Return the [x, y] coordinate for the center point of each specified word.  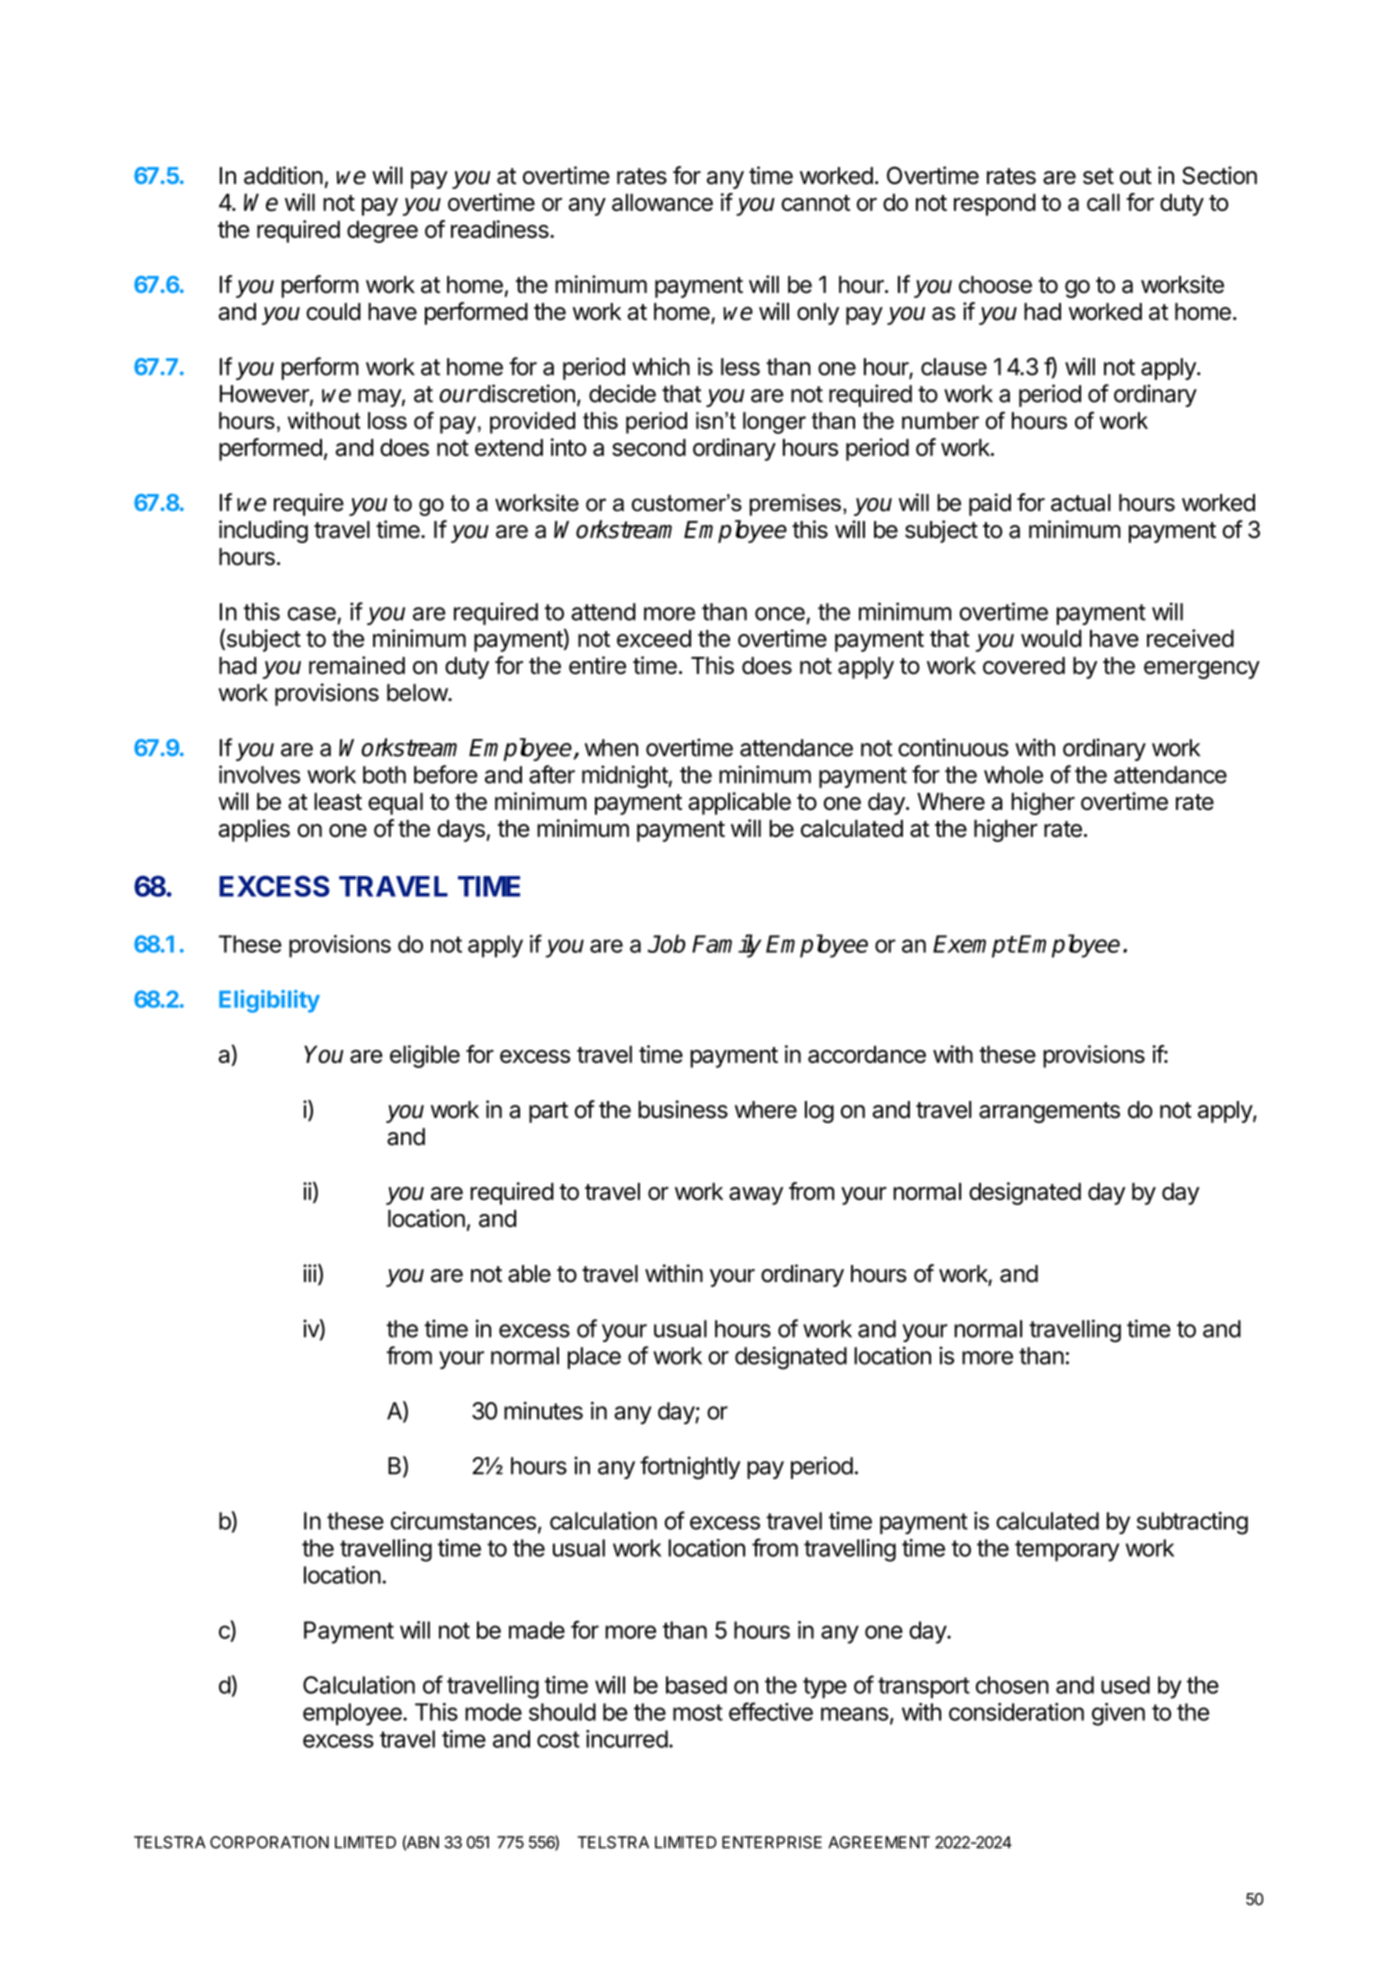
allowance [662, 202]
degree [382, 231]
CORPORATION [269, 1842]
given [1118, 1714]
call [1103, 202]
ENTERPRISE [772, 1842]
